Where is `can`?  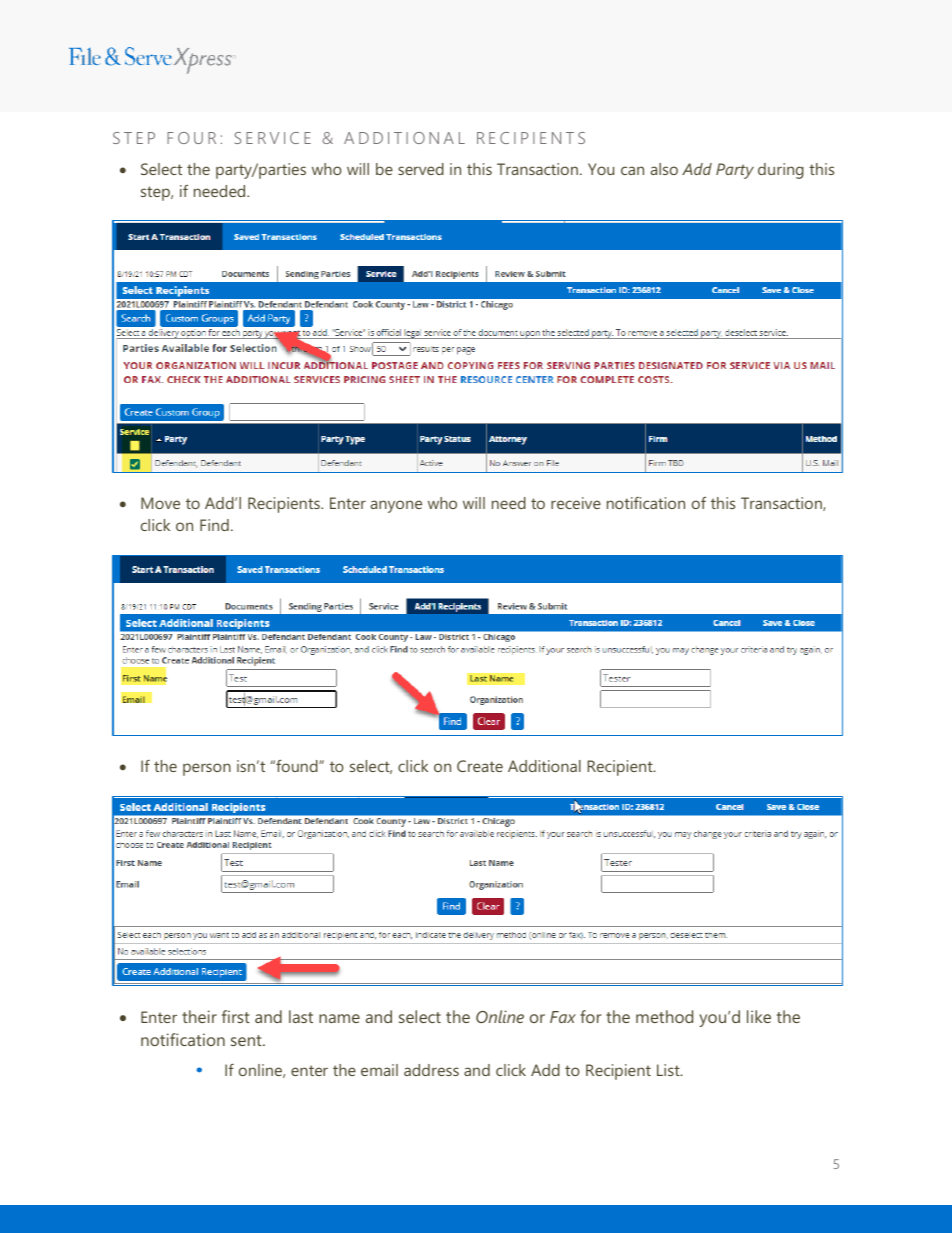
can is located at coordinates (632, 170).
